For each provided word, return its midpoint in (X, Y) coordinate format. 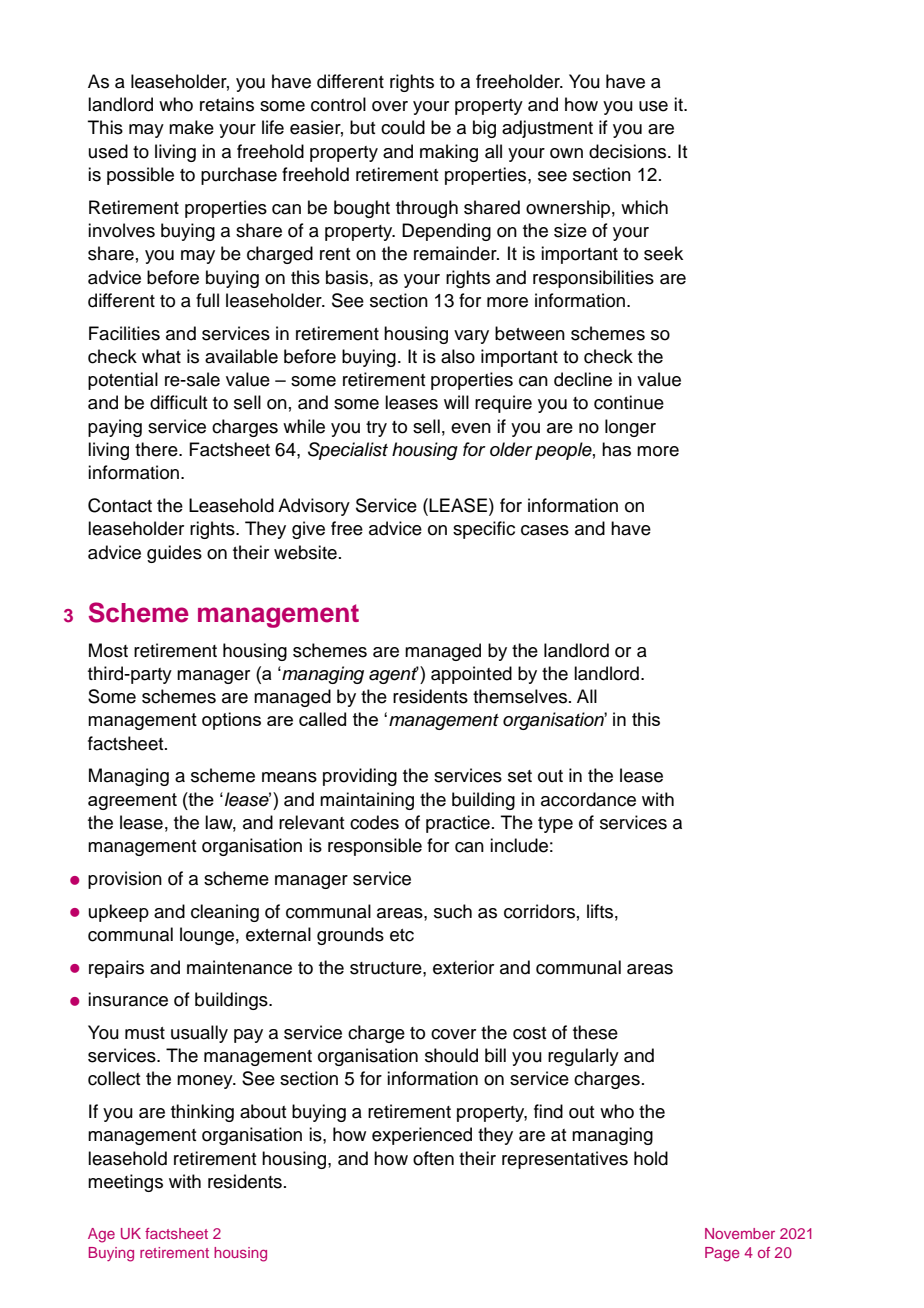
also (458, 356)
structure (387, 968)
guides (174, 554)
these (595, 1032)
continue (629, 402)
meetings (125, 1183)
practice (458, 824)
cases (545, 530)
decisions (629, 151)
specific (484, 530)
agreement (132, 801)
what (161, 356)
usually (199, 1034)
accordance (588, 799)
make (191, 127)
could (403, 127)
